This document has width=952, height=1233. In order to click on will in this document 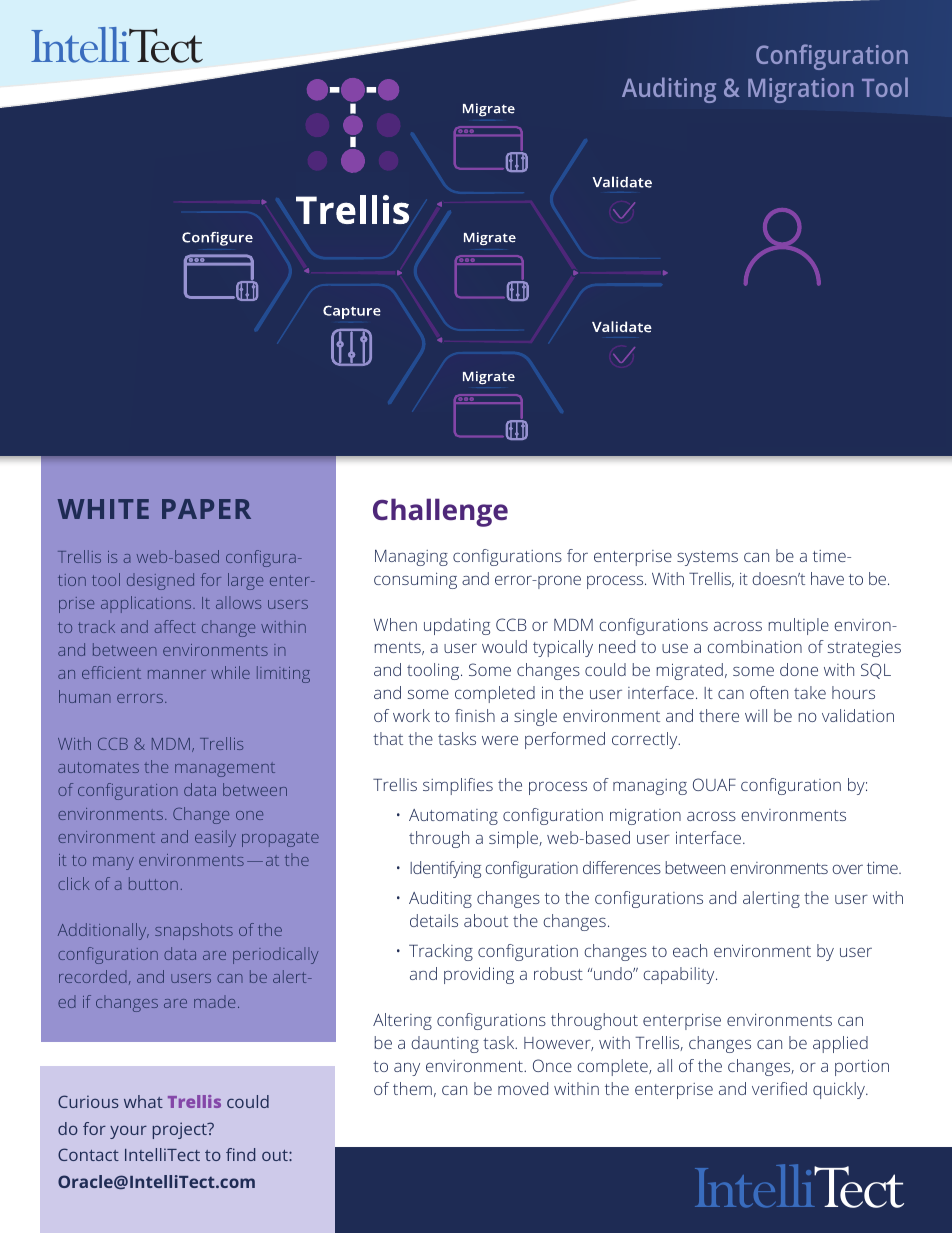, I will do `click(756, 715)`.
